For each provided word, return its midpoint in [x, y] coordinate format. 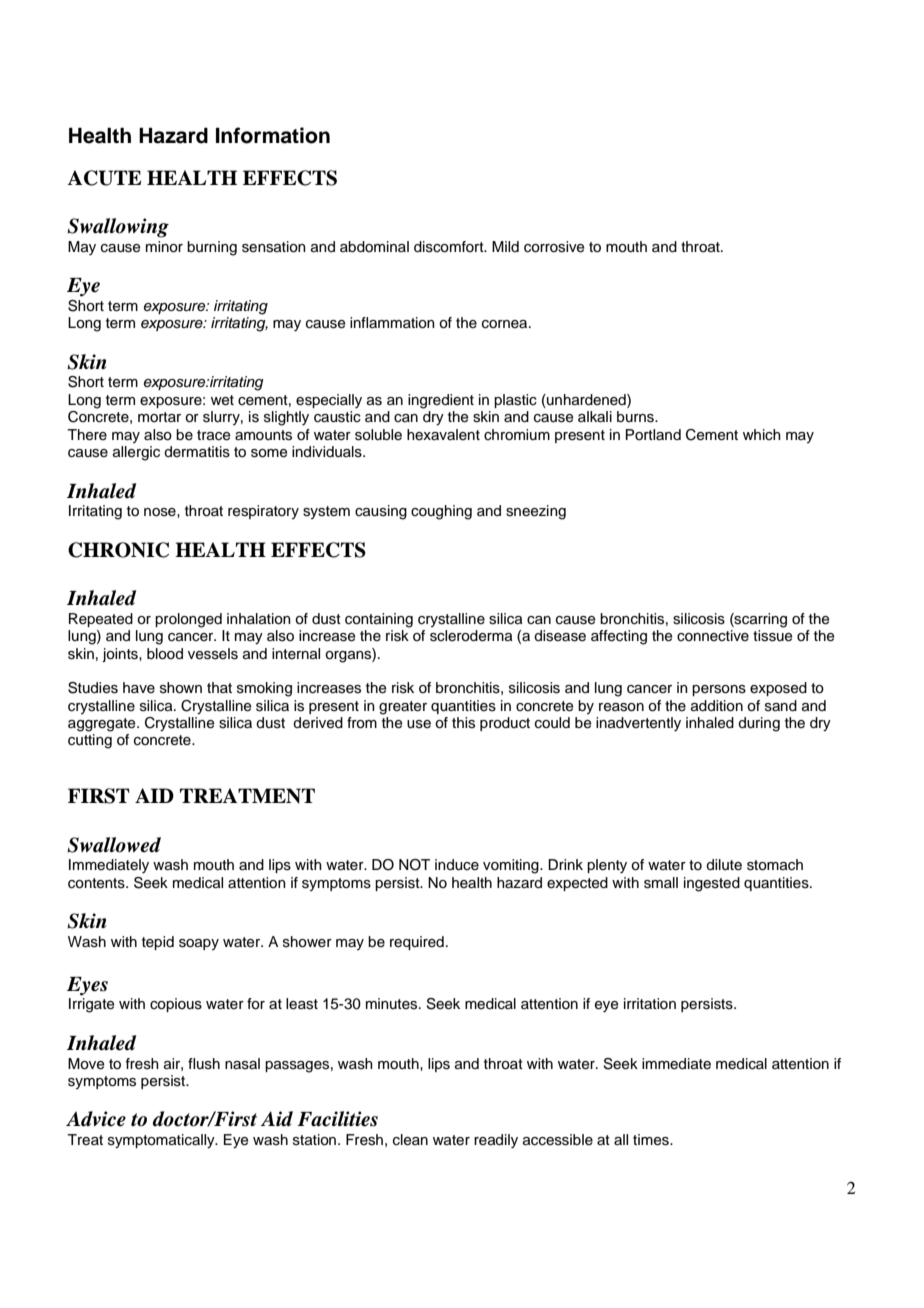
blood [165, 654]
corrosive [554, 247]
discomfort [450, 247]
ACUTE [104, 178]
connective [713, 635]
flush [204, 1064]
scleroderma [471, 636]
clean [410, 1140]
